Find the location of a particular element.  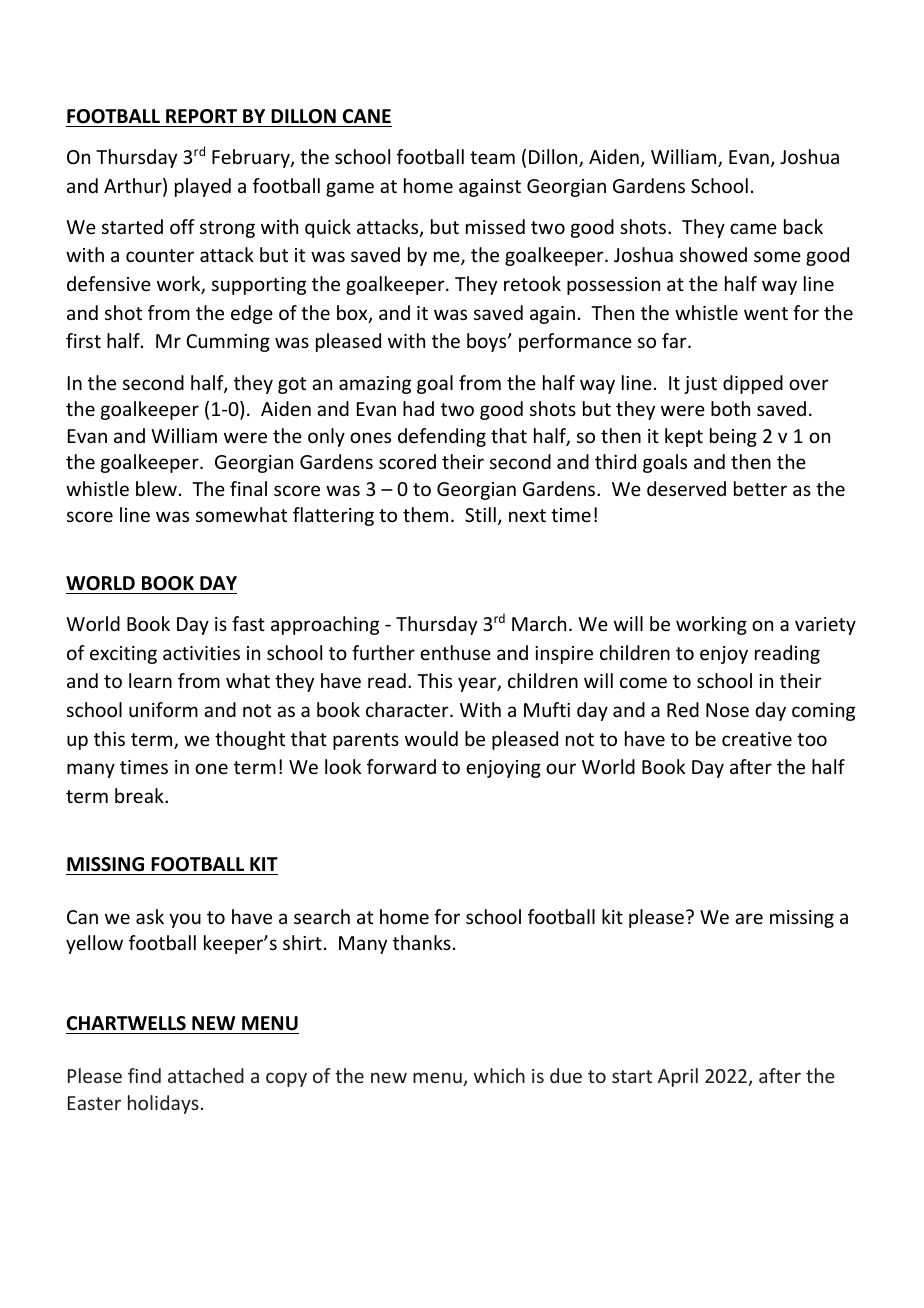

forward is located at coordinates (401, 766).
